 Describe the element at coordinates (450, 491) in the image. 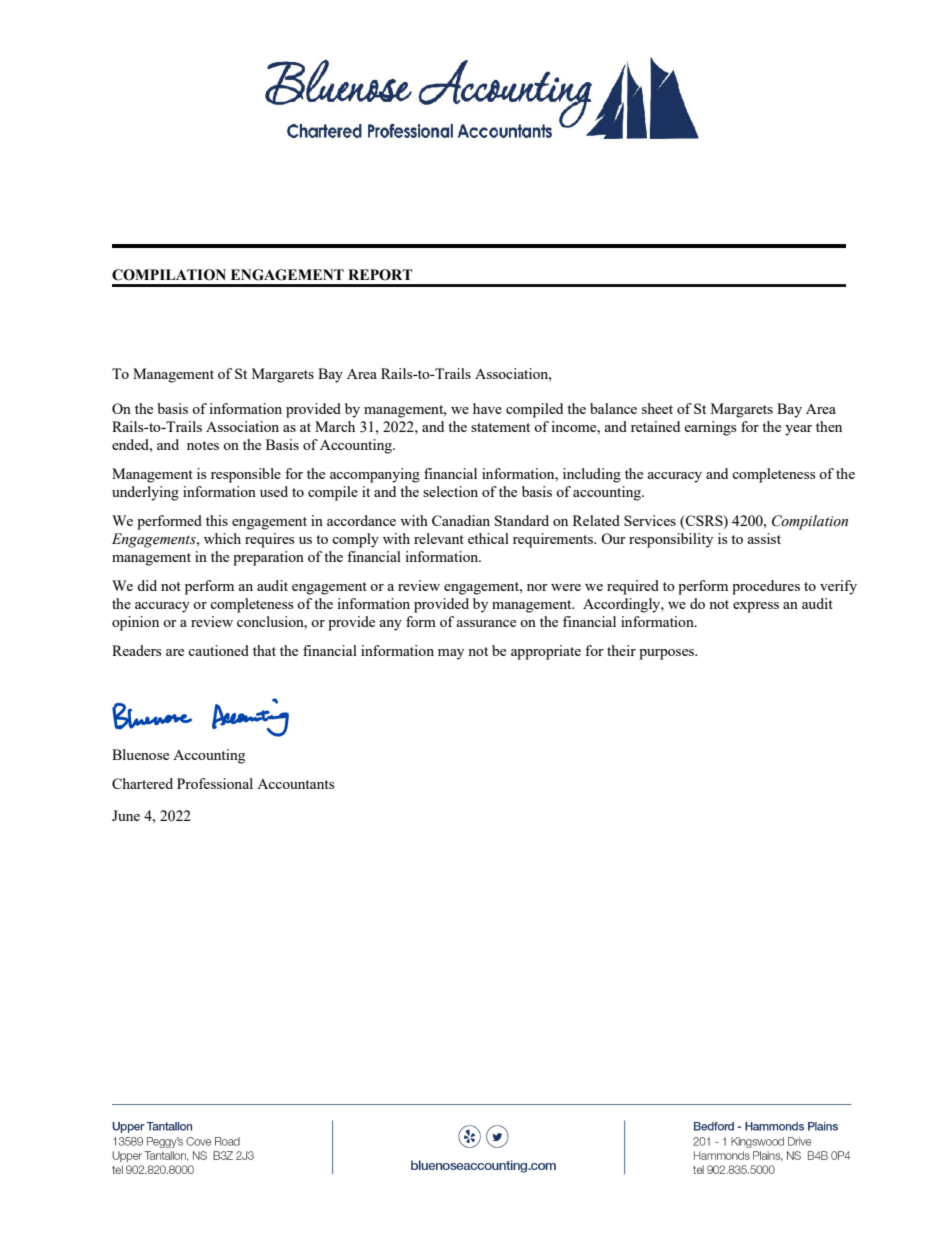

I see `selection` at that location.
